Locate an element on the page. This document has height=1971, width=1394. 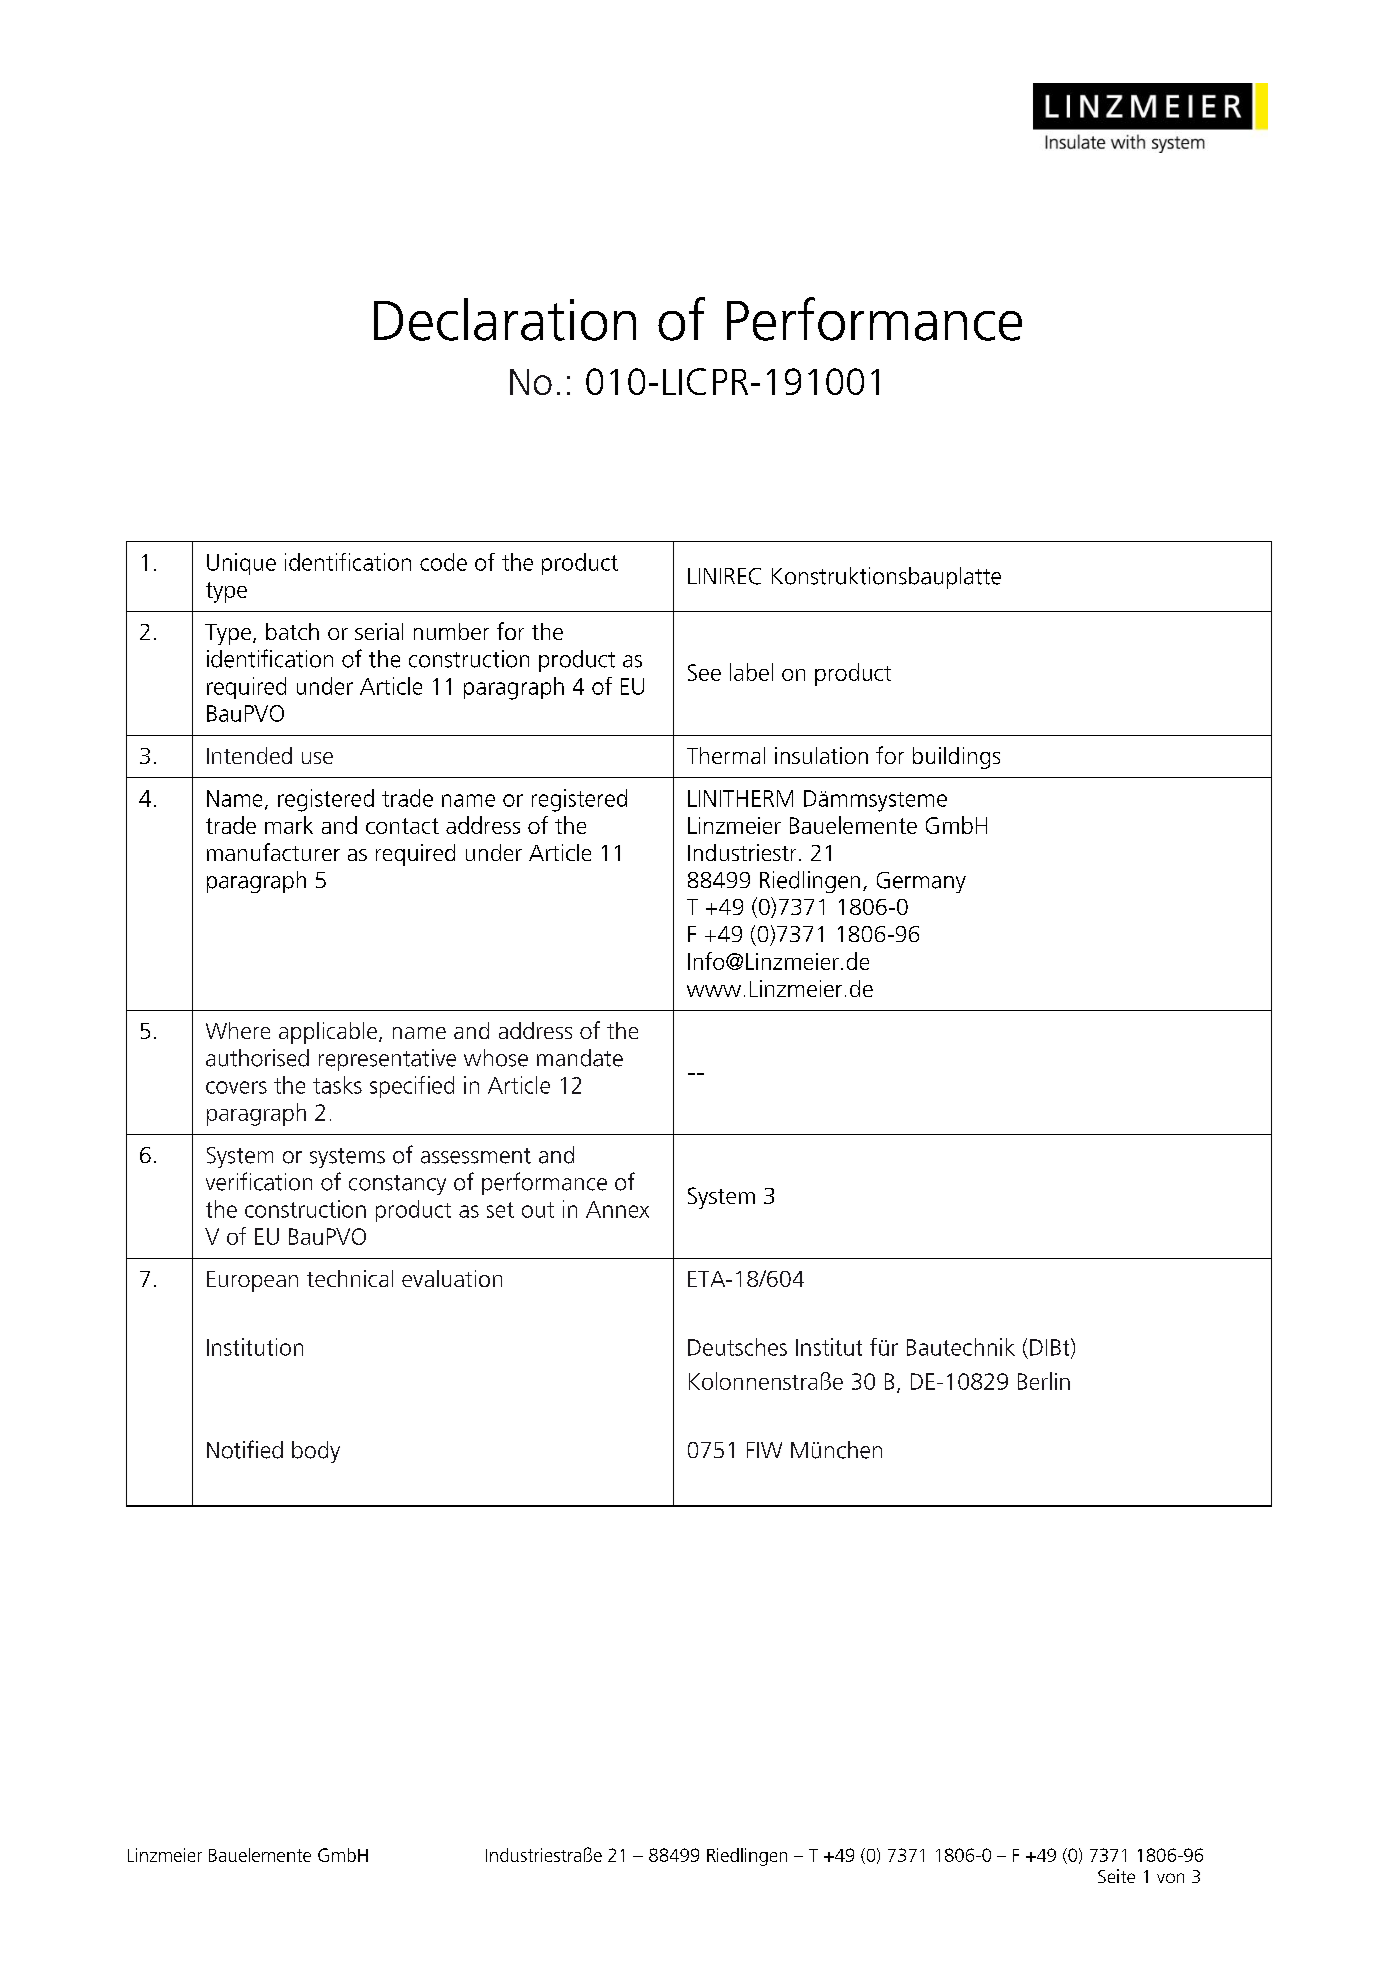
Germany is located at coordinates (921, 882).
